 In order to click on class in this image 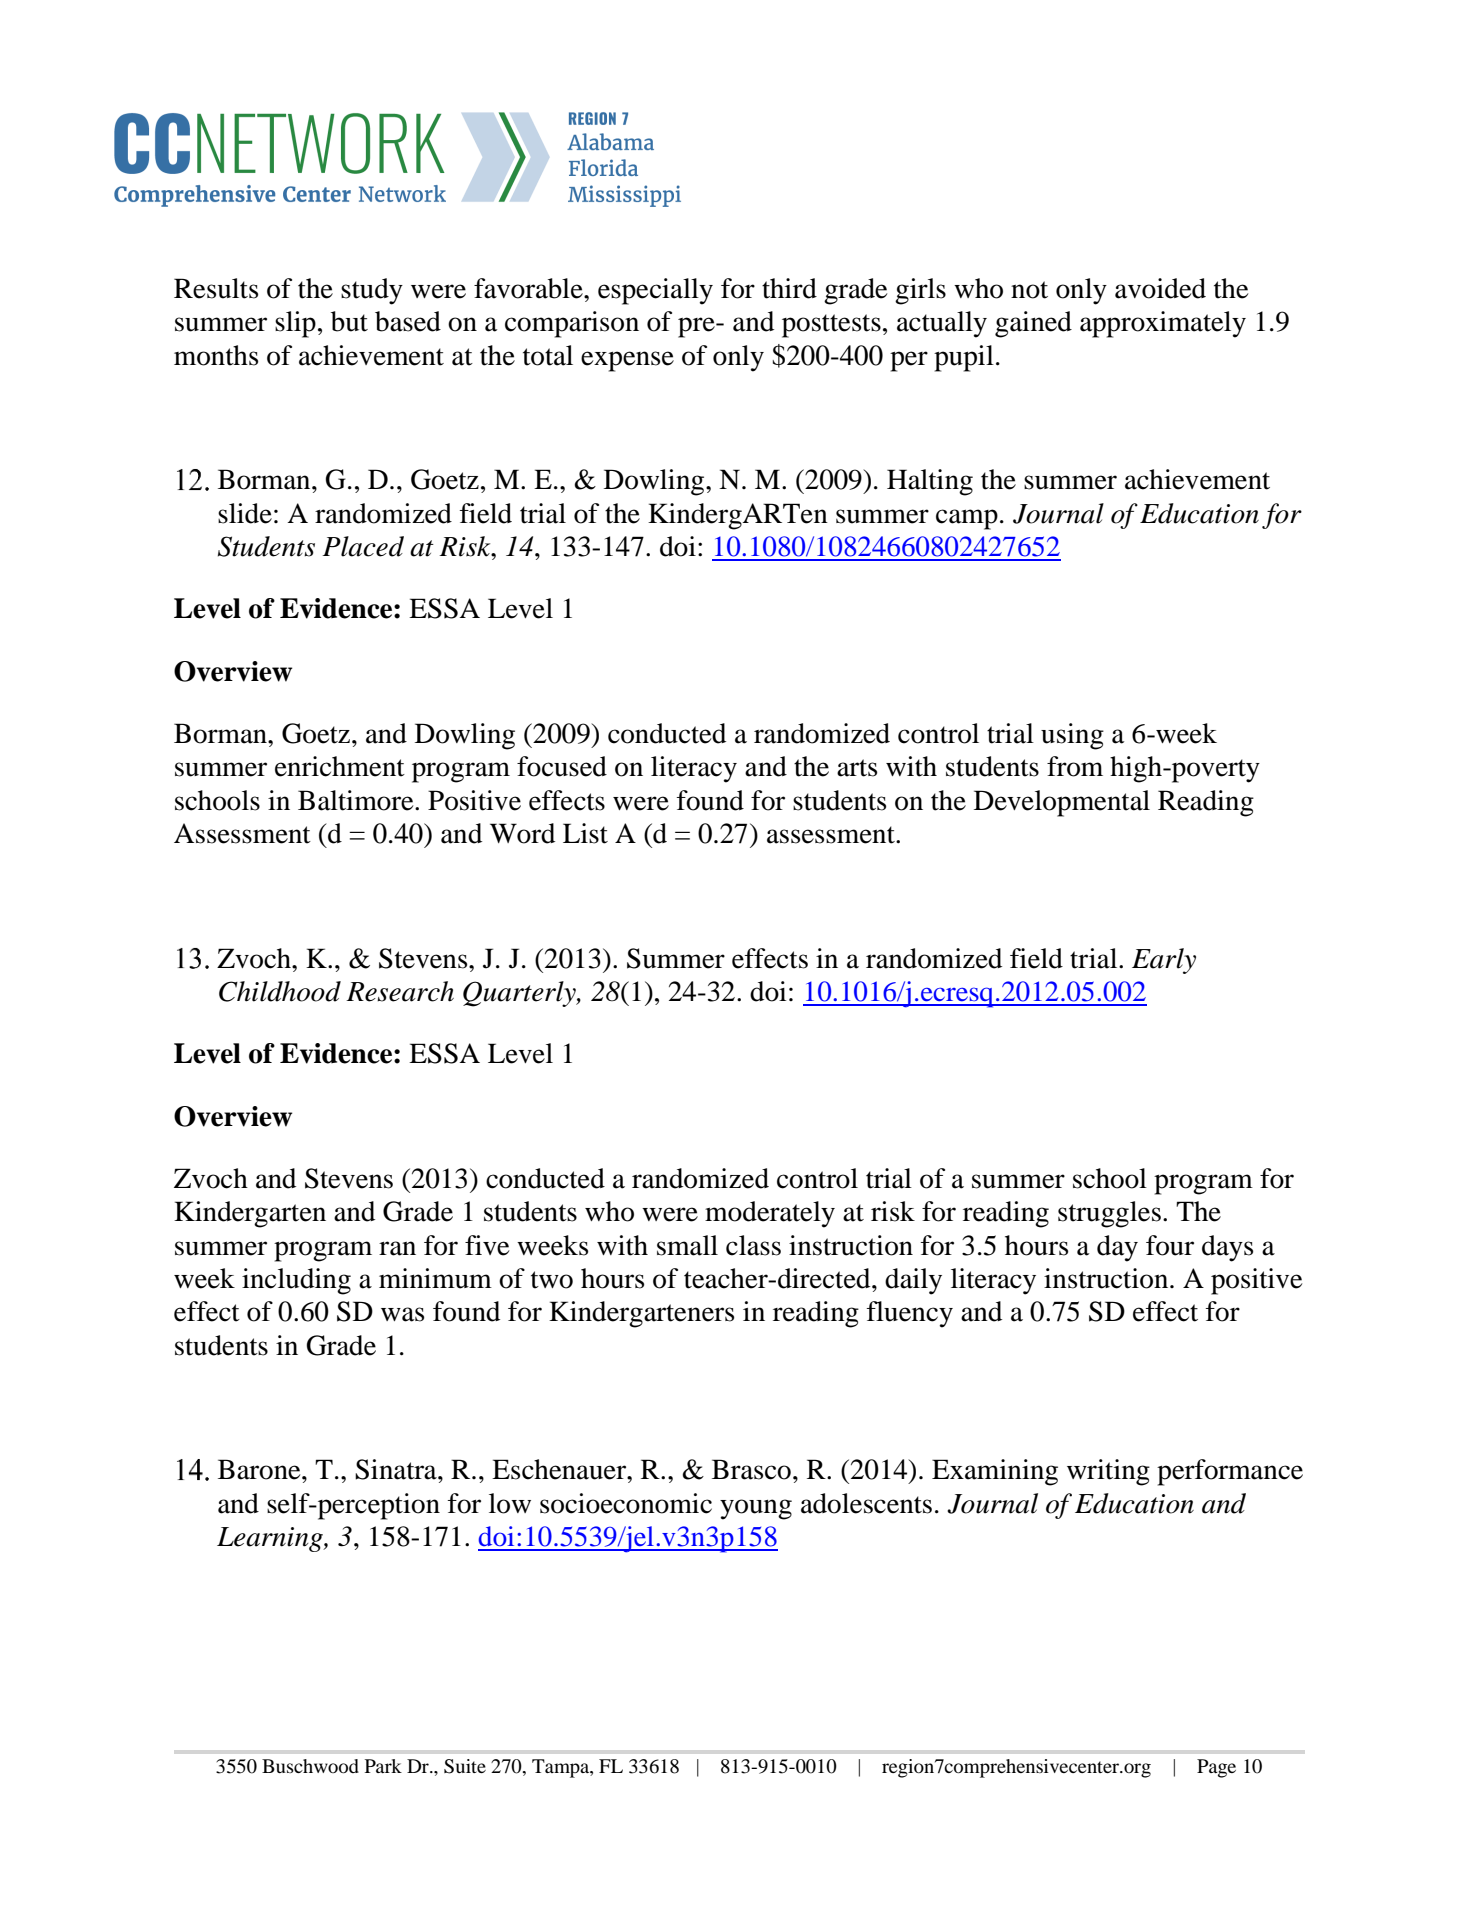, I will do `click(753, 1245)`.
